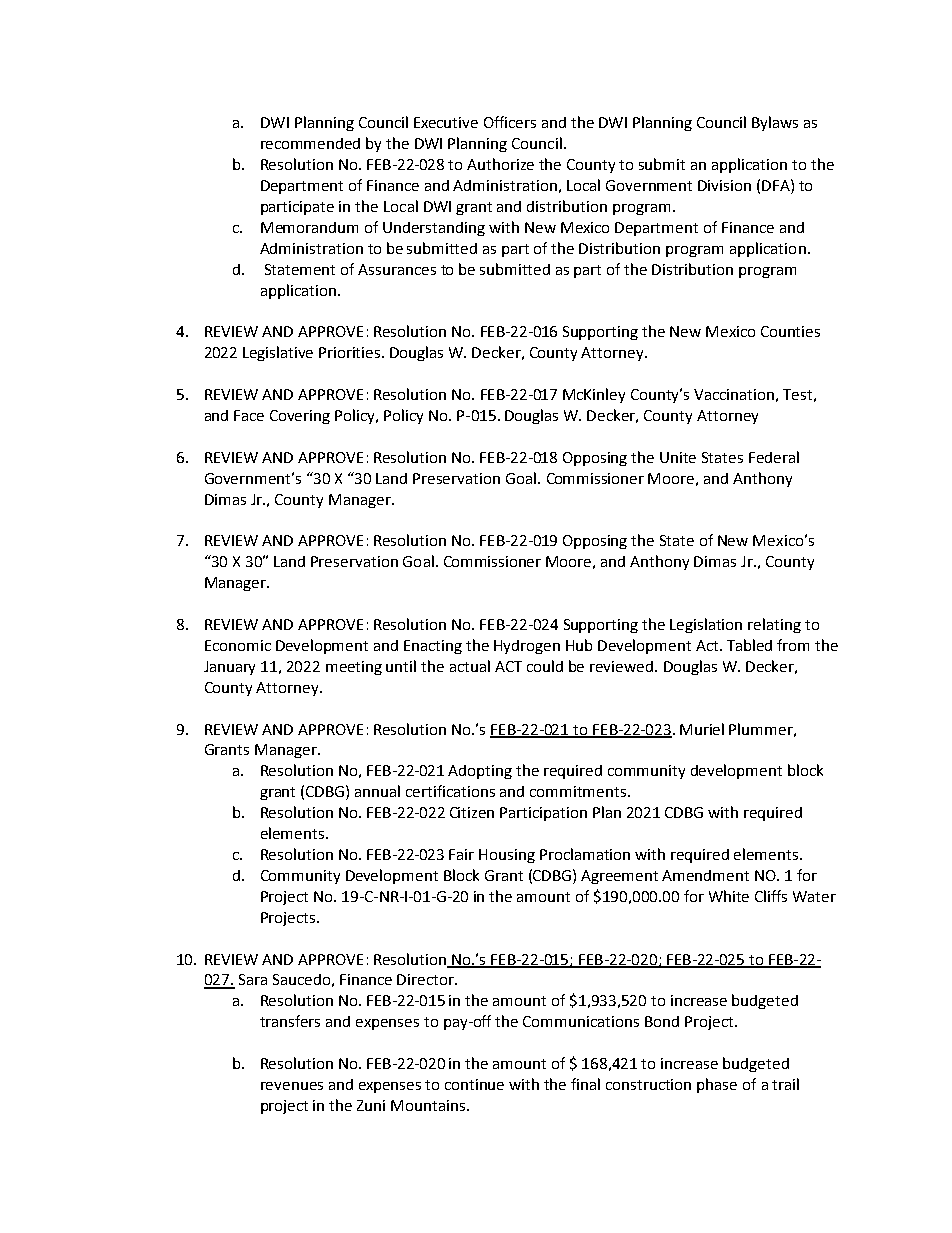 The width and height of the screenshot is (952, 1233). I want to click on Authorize, so click(500, 164).
